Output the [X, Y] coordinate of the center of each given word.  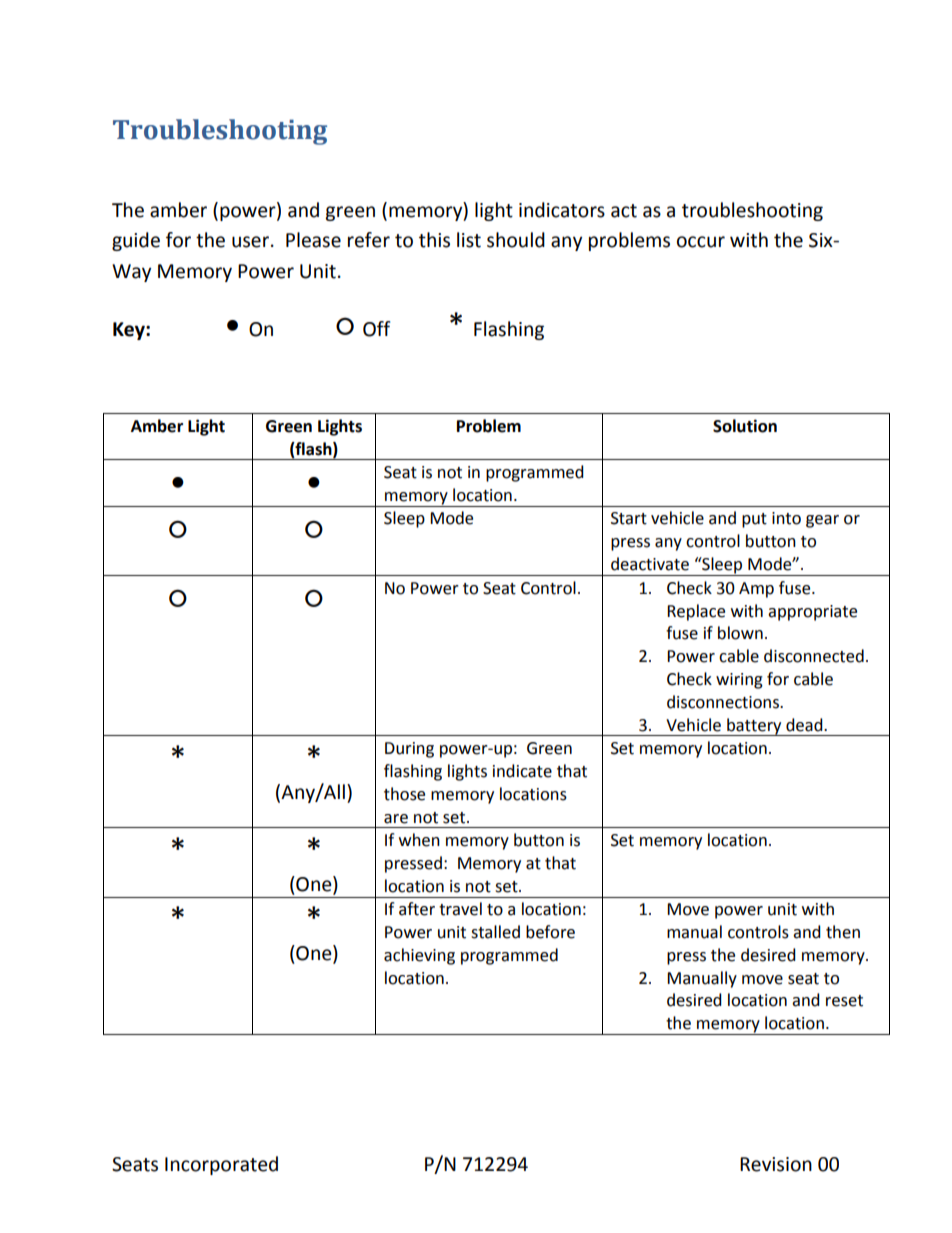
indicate [522, 771]
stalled [495, 932]
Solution [745, 426]
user [250, 242]
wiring [739, 681]
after [417, 909]
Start [629, 518]
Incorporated [221, 1165]
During [409, 750]
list [469, 240]
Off [376, 329]
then [843, 932]
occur [701, 242]
